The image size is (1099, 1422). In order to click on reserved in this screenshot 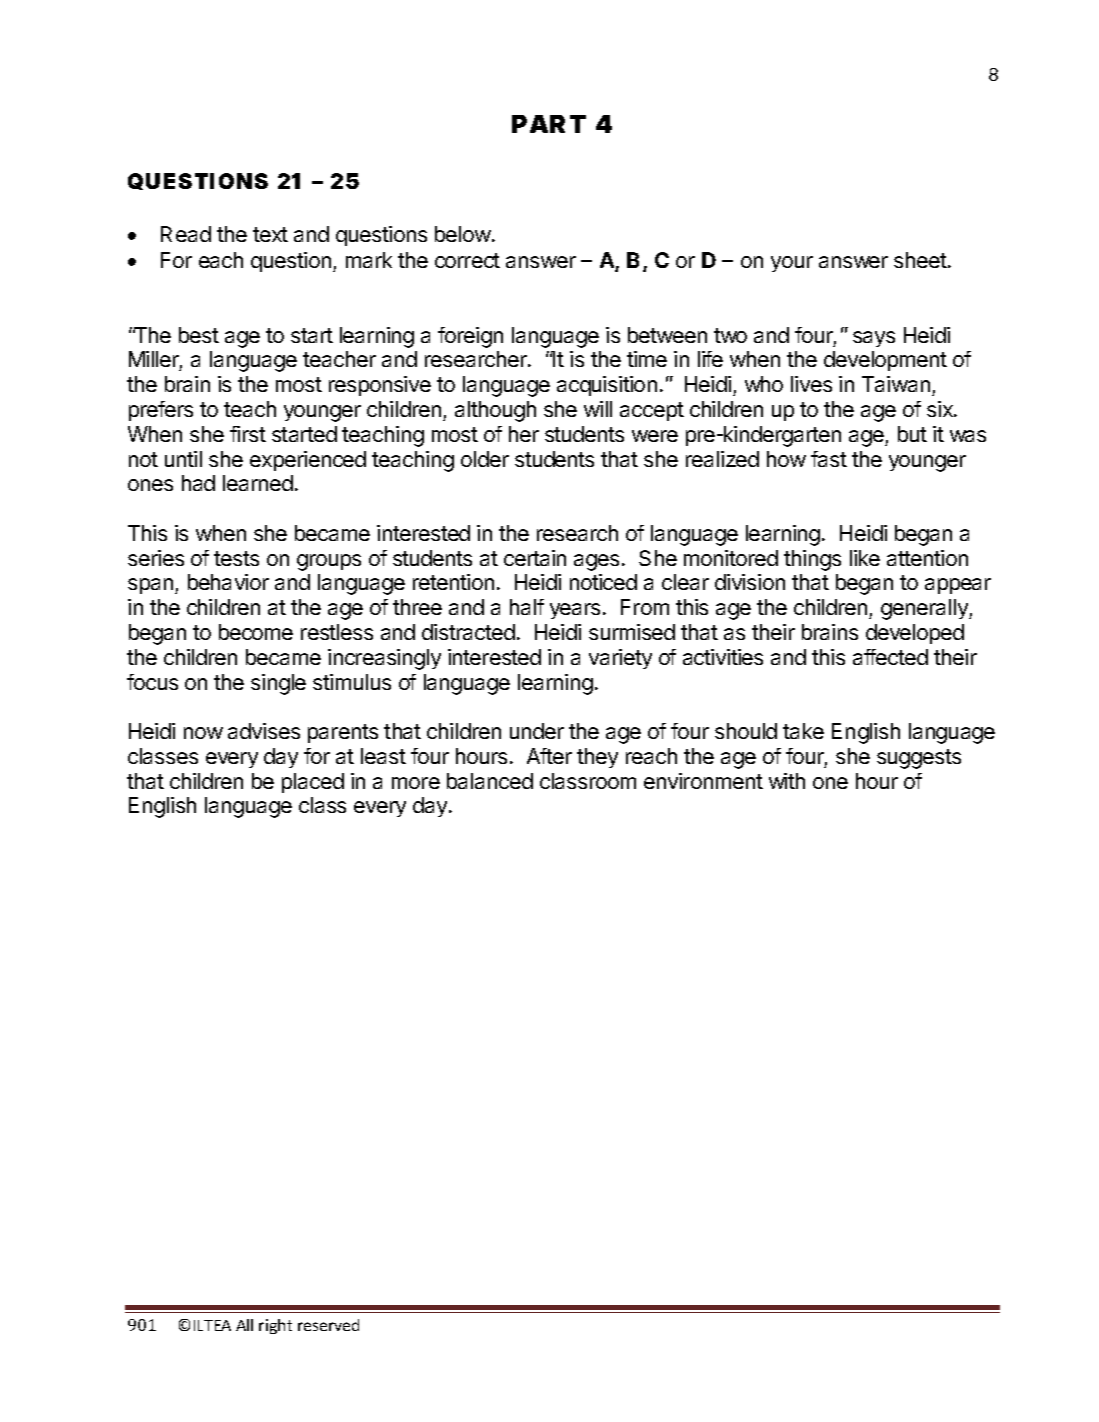, I will do `click(328, 1325)`.
